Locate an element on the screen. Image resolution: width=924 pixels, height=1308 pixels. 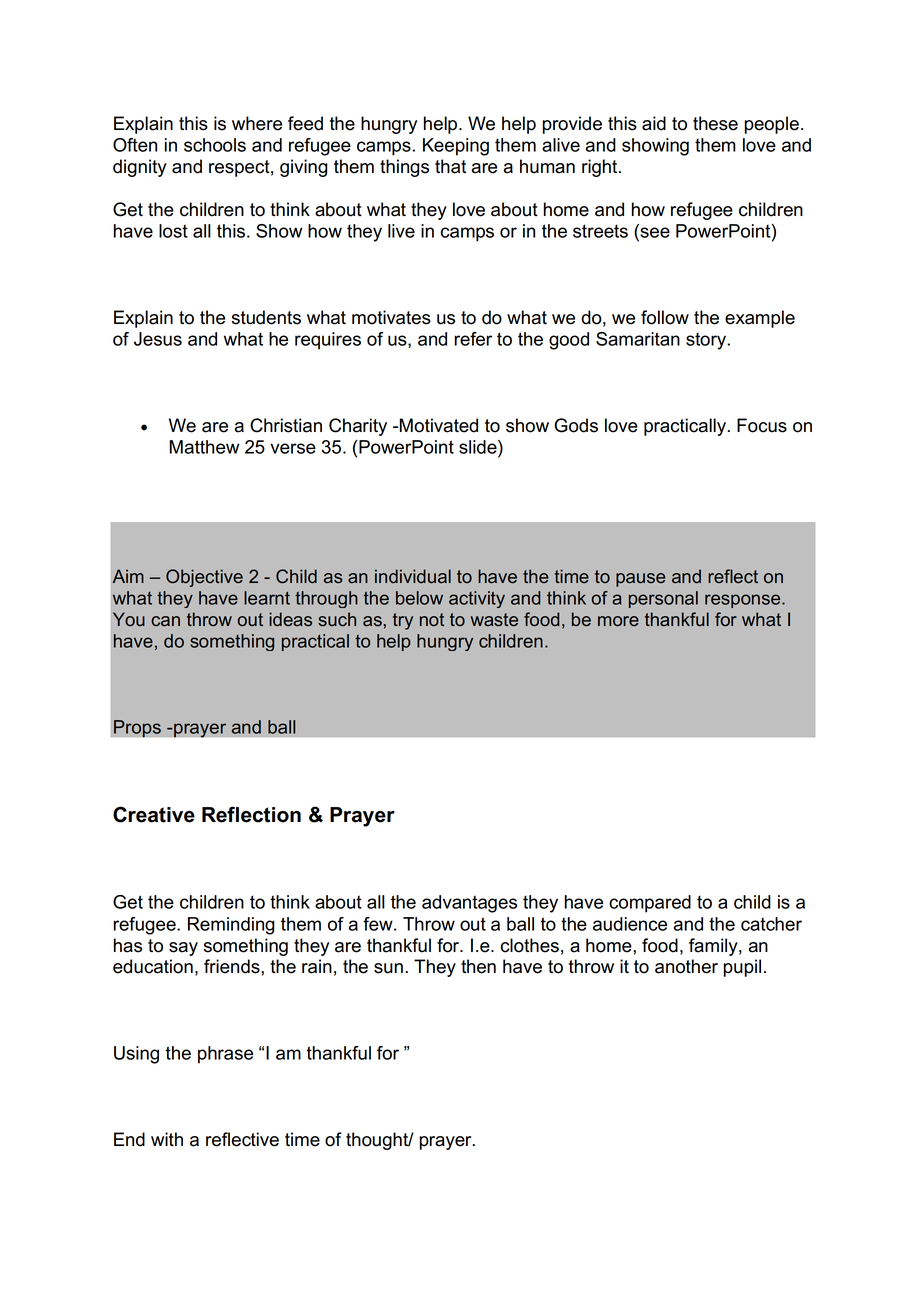
Focus is located at coordinates (762, 425).
